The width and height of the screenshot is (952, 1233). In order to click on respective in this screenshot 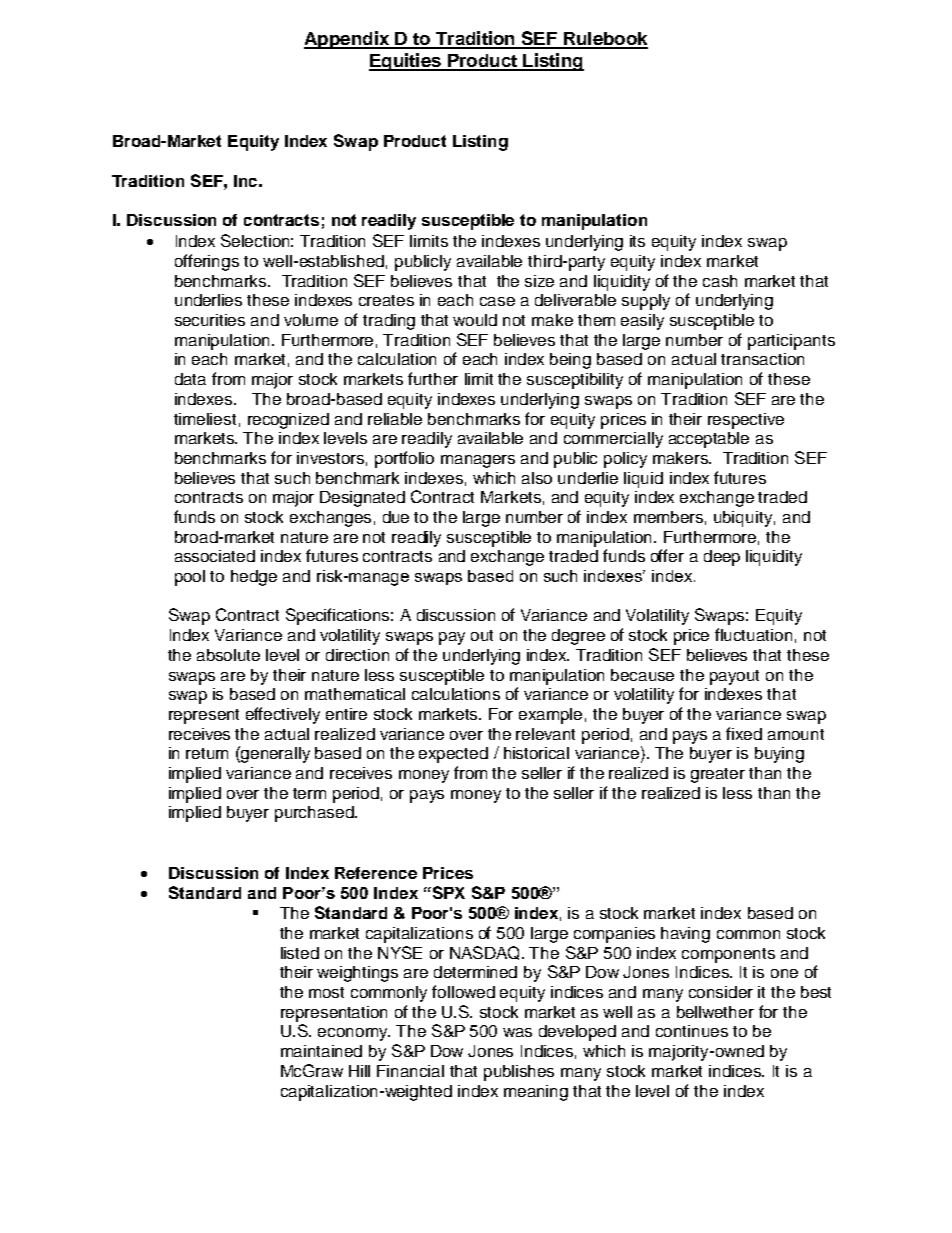, I will do `click(746, 421)`.
